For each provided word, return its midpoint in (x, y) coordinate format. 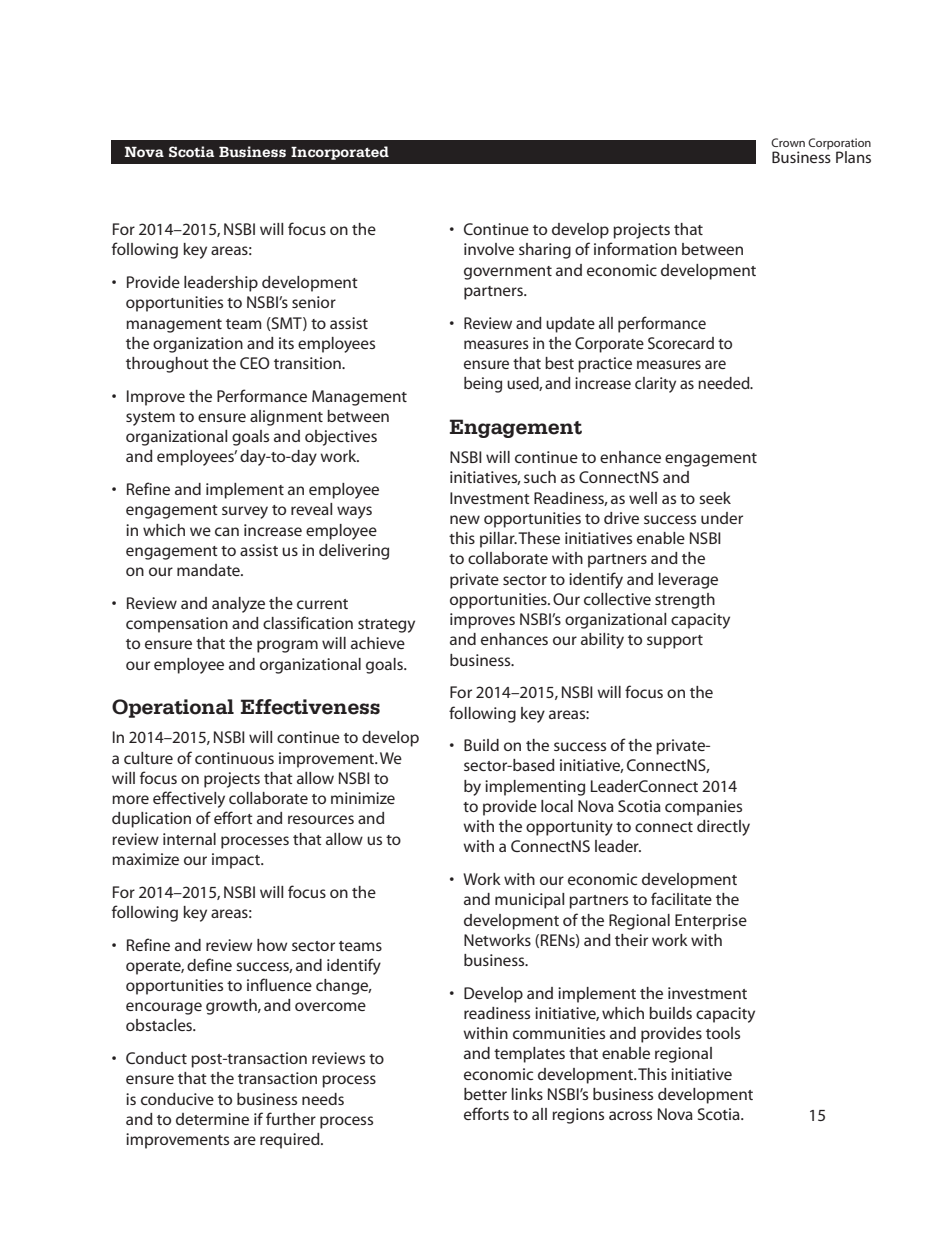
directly (723, 828)
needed (725, 383)
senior (314, 302)
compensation (177, 625)
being (483, 385)
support (675, 642)
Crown (788, 142)
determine (212, 1119)
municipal (529, 901)
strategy (386, 626)
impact (237, 861)
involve (489, 249)
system (150, 419)
